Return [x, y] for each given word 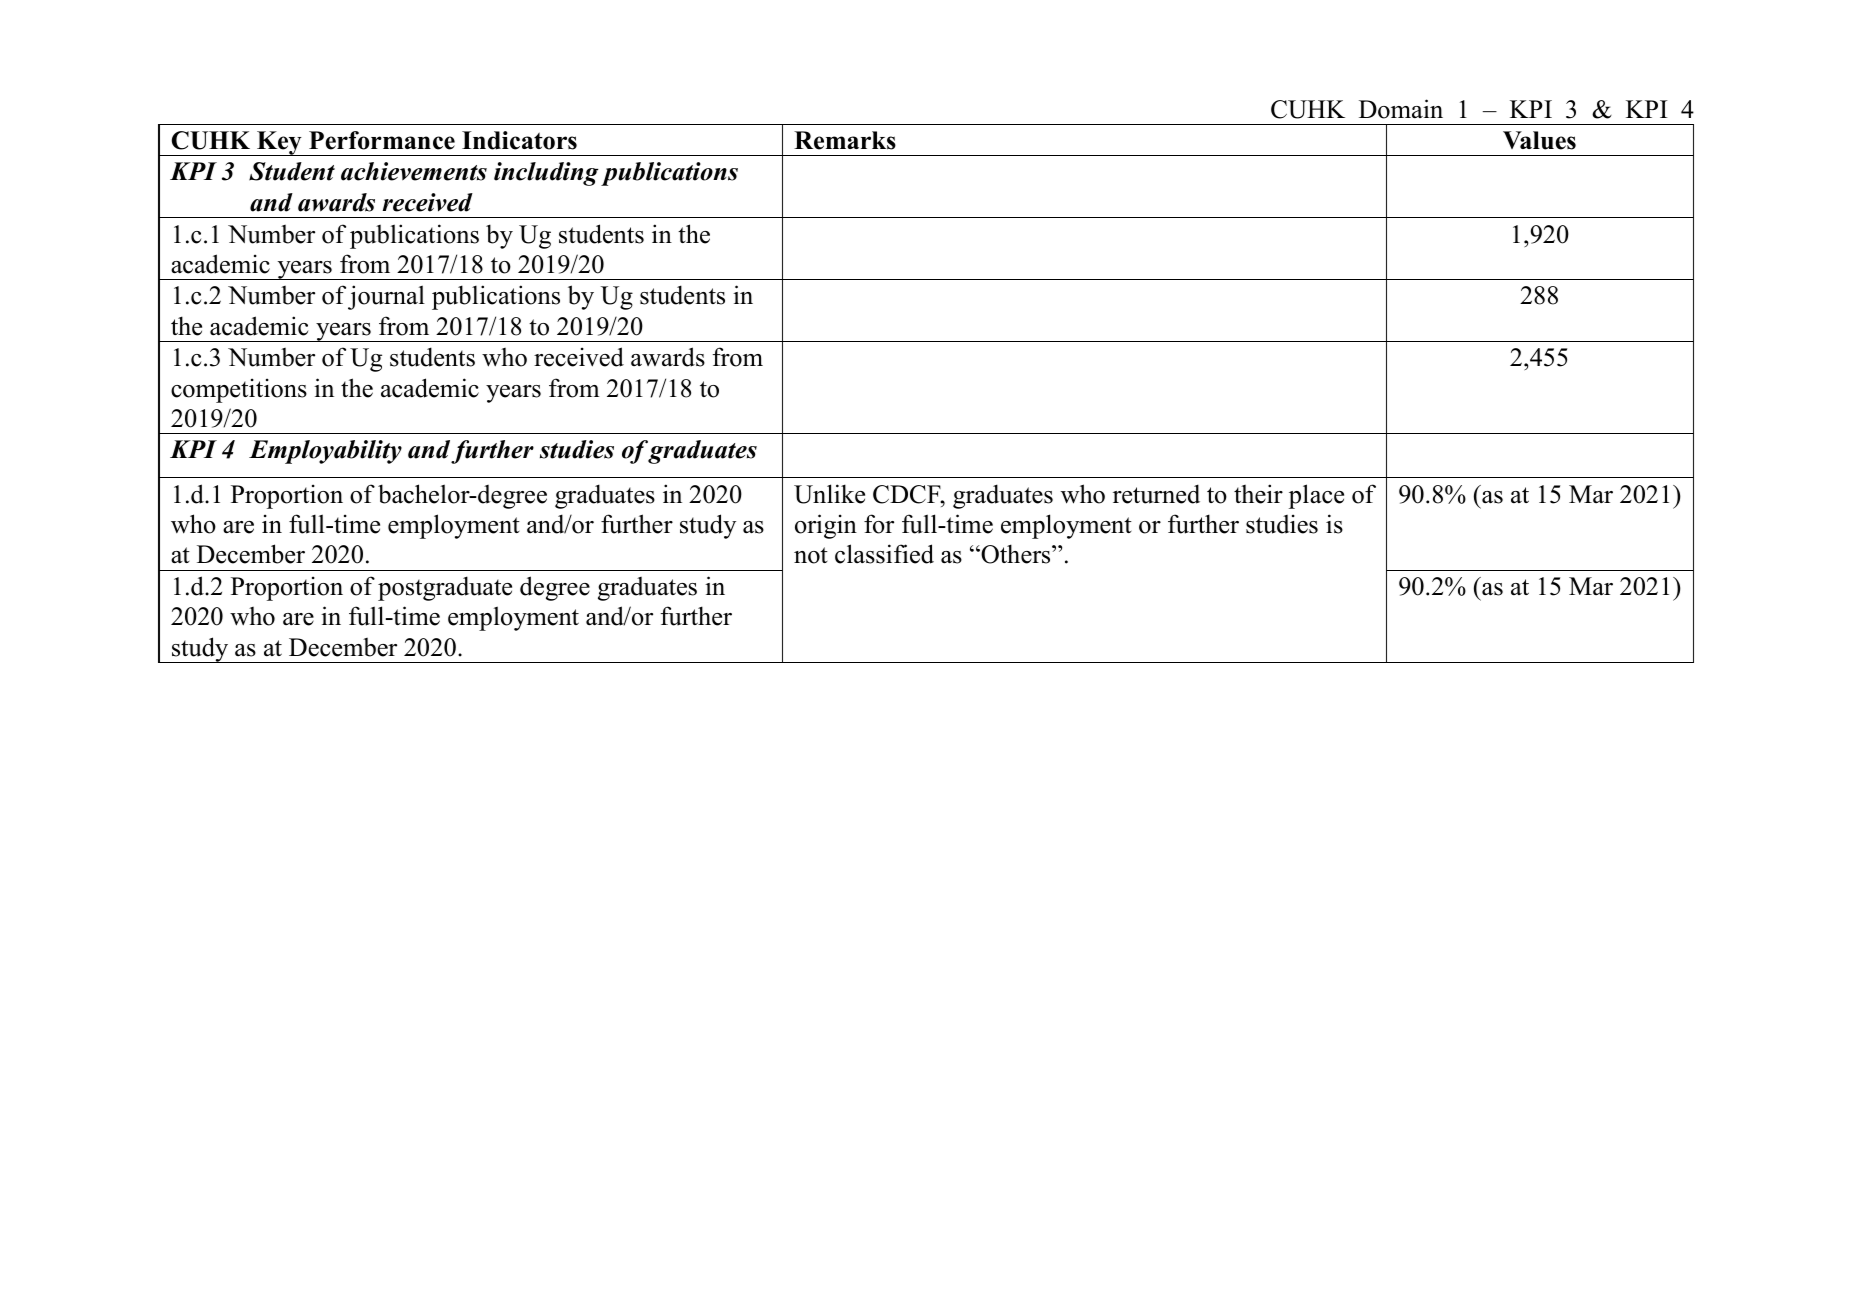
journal [386, 297]
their [1258, 494]
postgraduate [445, 588]
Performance [382, 140]
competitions [239, 390]
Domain [1401, 109]
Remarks [845, 140]
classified [884, 554]
